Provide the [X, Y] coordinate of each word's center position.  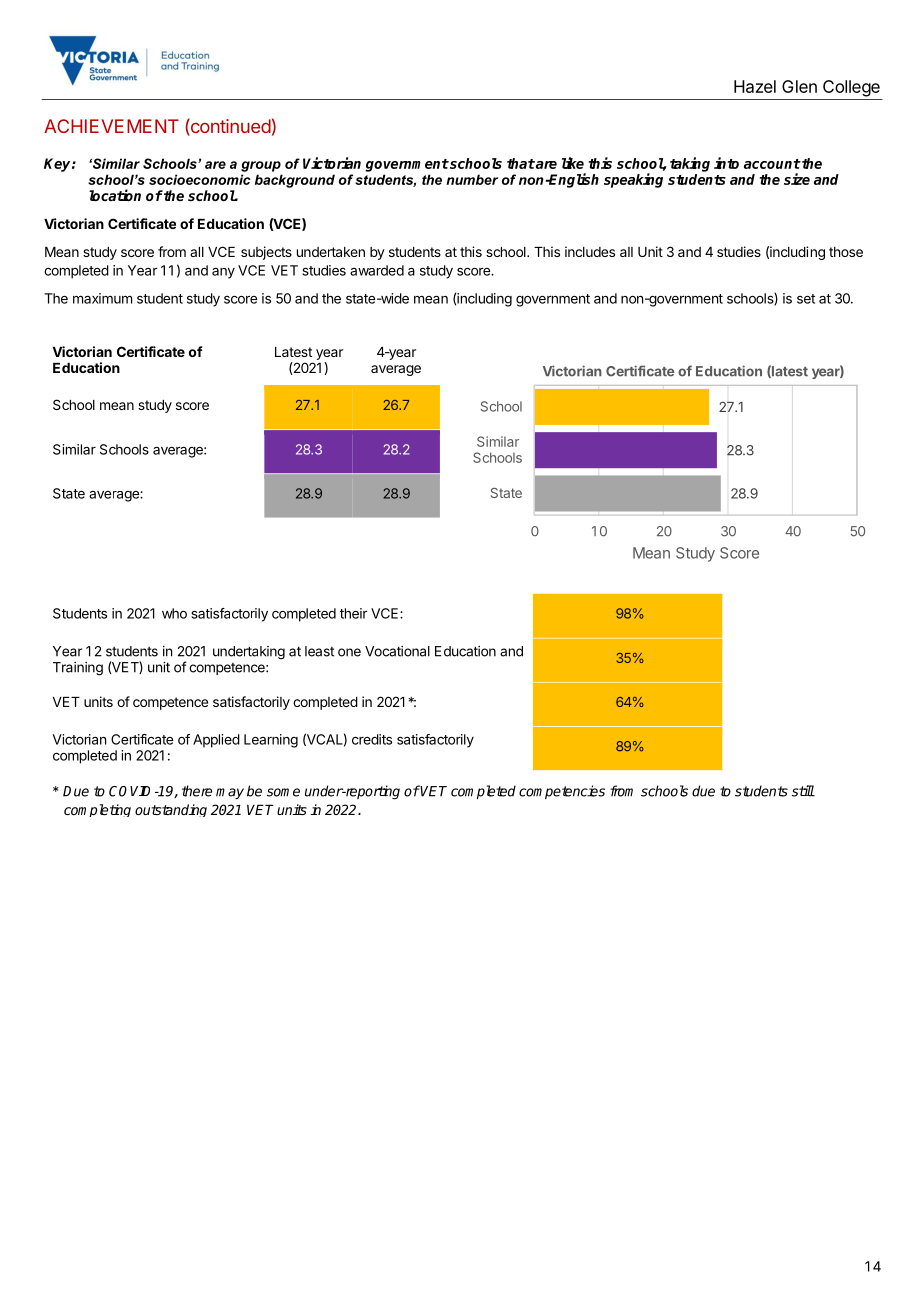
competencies [562, 792]
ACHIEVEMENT [111, 126]
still [803, 791]
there [197, 791]
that [521, 163]
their [354, 613]
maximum [102, 298]
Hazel [755, 86]
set [806, 299]
